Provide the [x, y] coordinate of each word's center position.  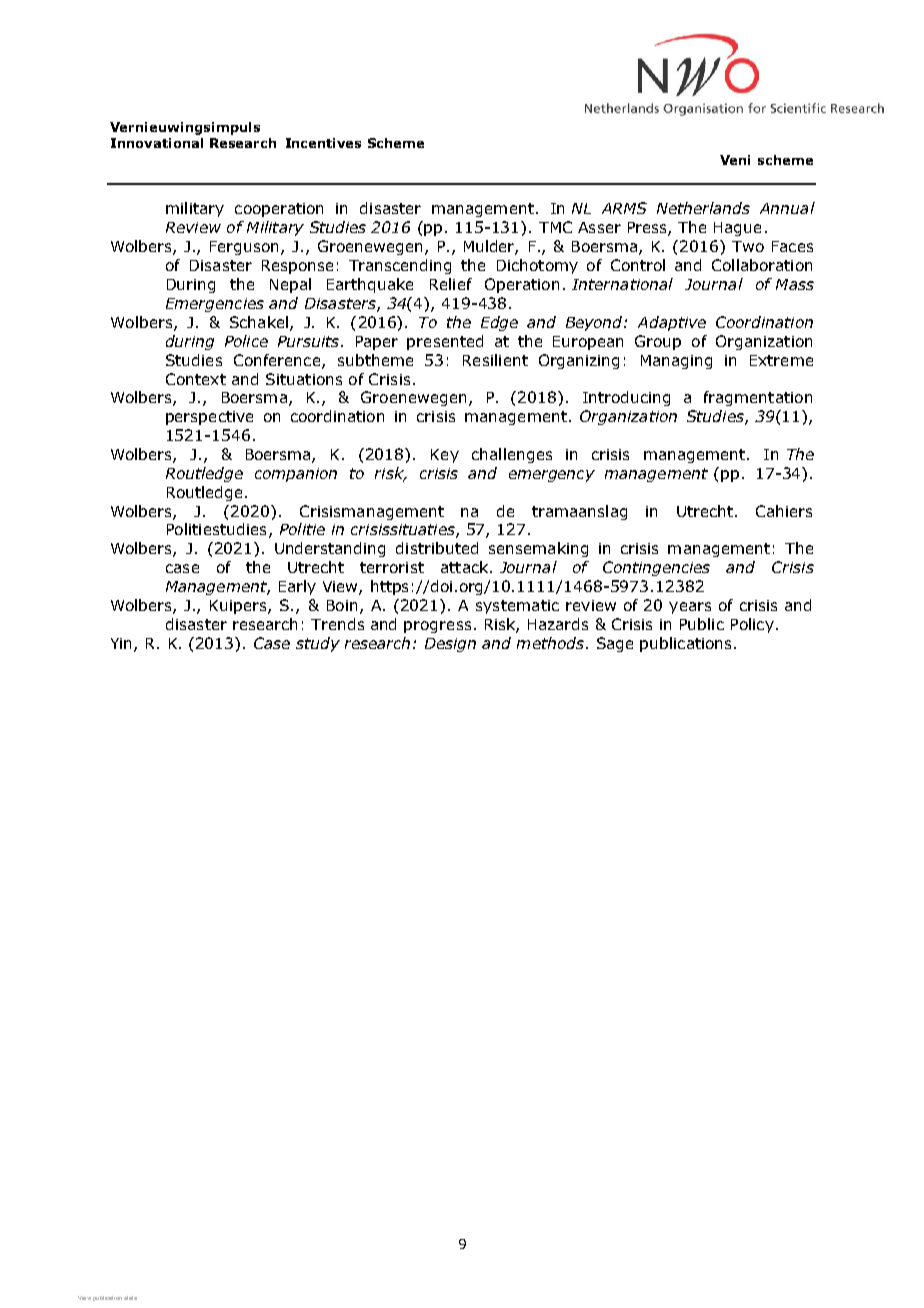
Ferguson [246, 248]
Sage [615, 644]
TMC [555, 227]
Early [297, 587]
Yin [123, 644]
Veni [735, 160]
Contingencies [656, 568]
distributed [437, 548]
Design [450, 645]
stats [130, 1298]
